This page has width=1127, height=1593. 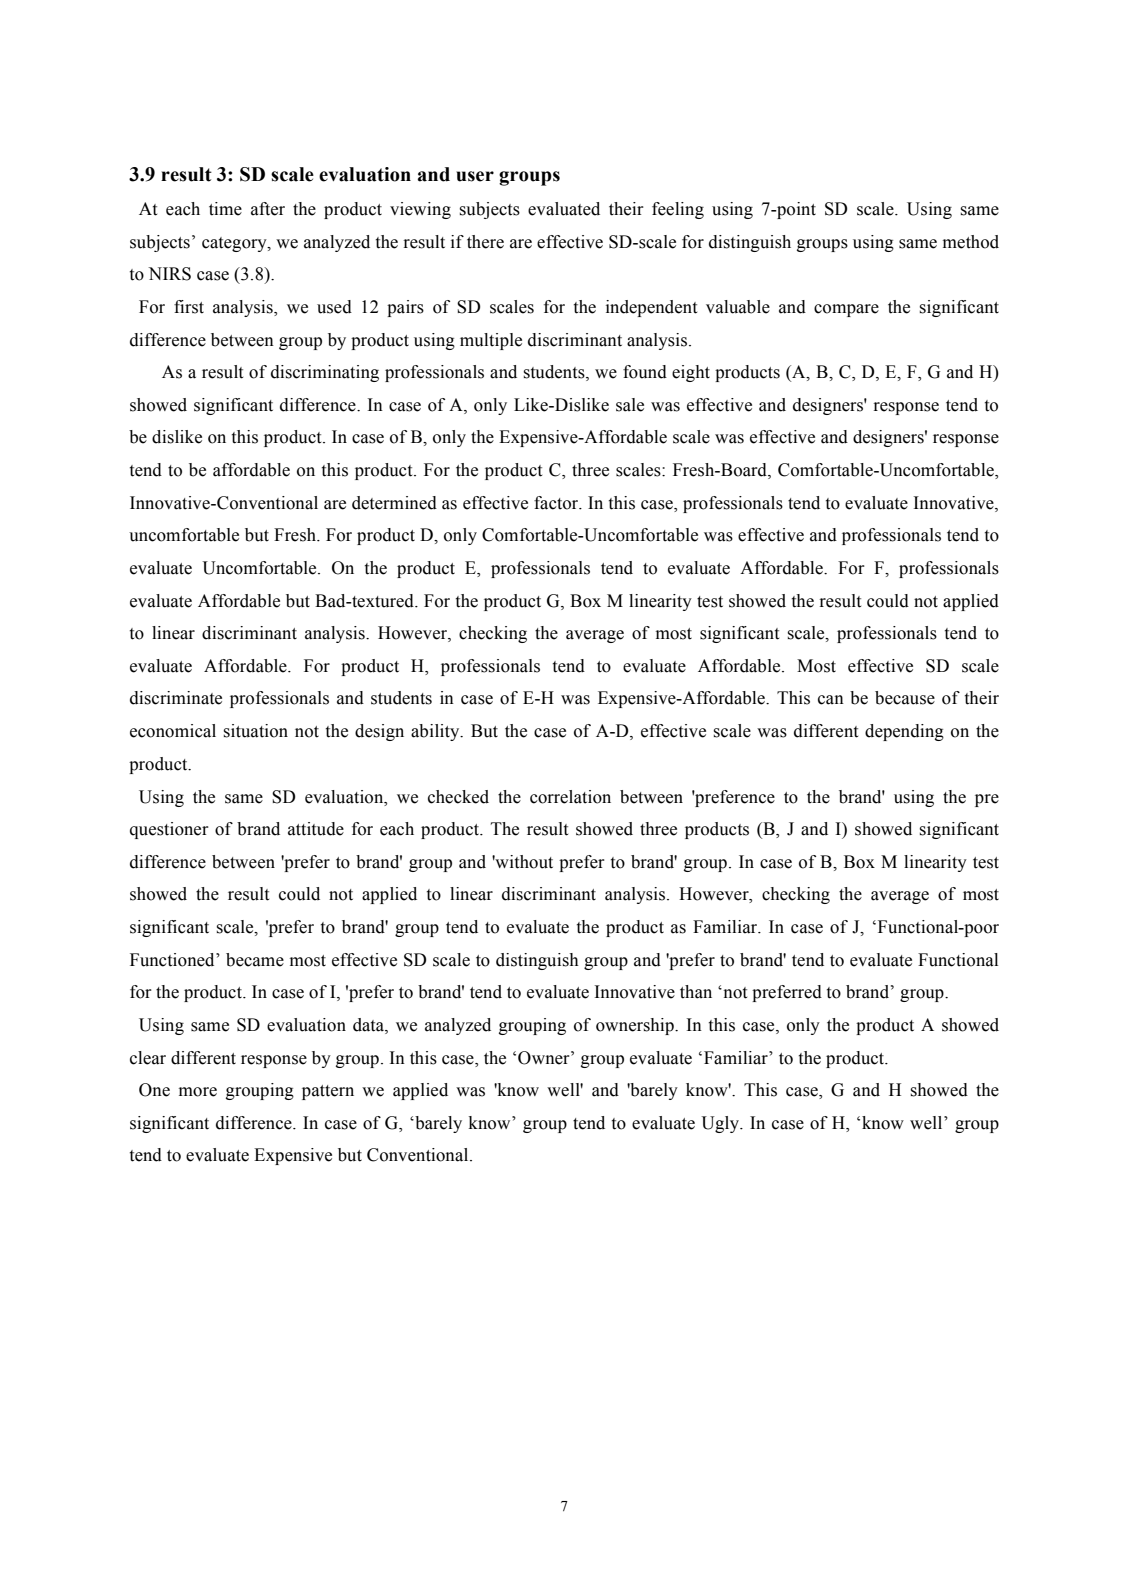 What do you see at coordinates (394, 503) in the page?
I see `determined` at bounding box center [394, 503].
